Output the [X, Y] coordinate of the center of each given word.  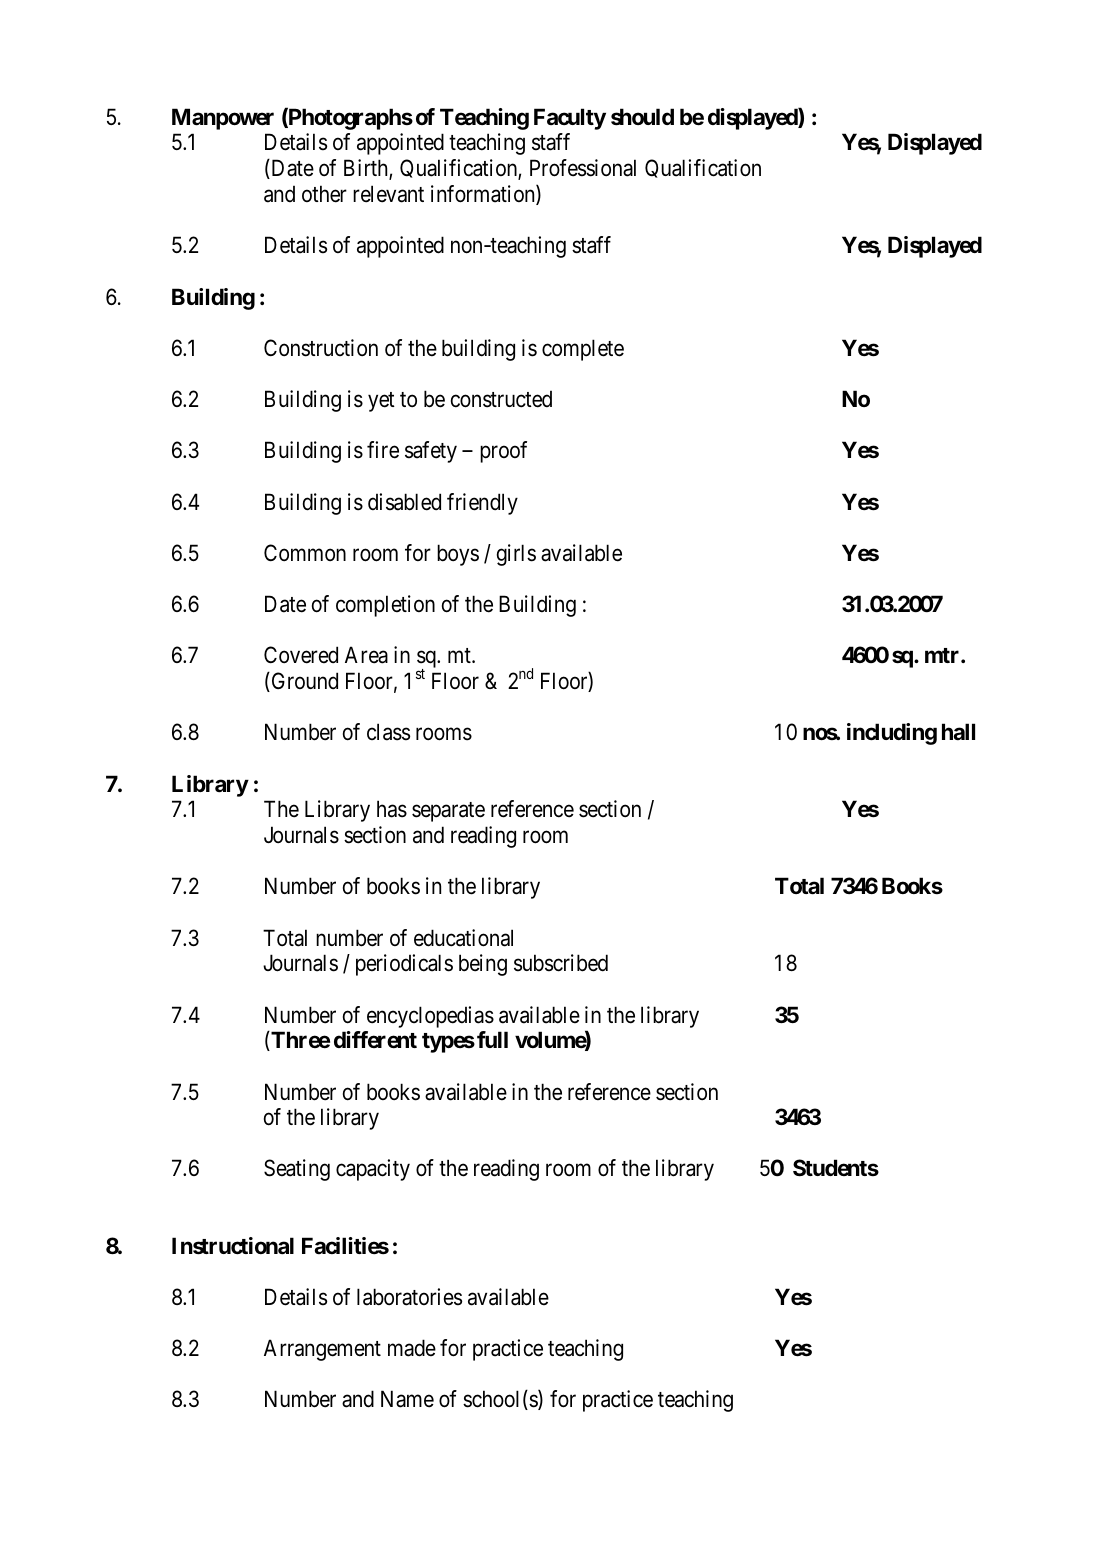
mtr [943, 655]
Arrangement [322, 1350]
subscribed [561, 963]
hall [958, 731]
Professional [583, 168]
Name [407, 1399]
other [324, 194]
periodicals [404, 965]
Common [305, 552]
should [642, 117]
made [412, 1348]
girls [516, 555]
